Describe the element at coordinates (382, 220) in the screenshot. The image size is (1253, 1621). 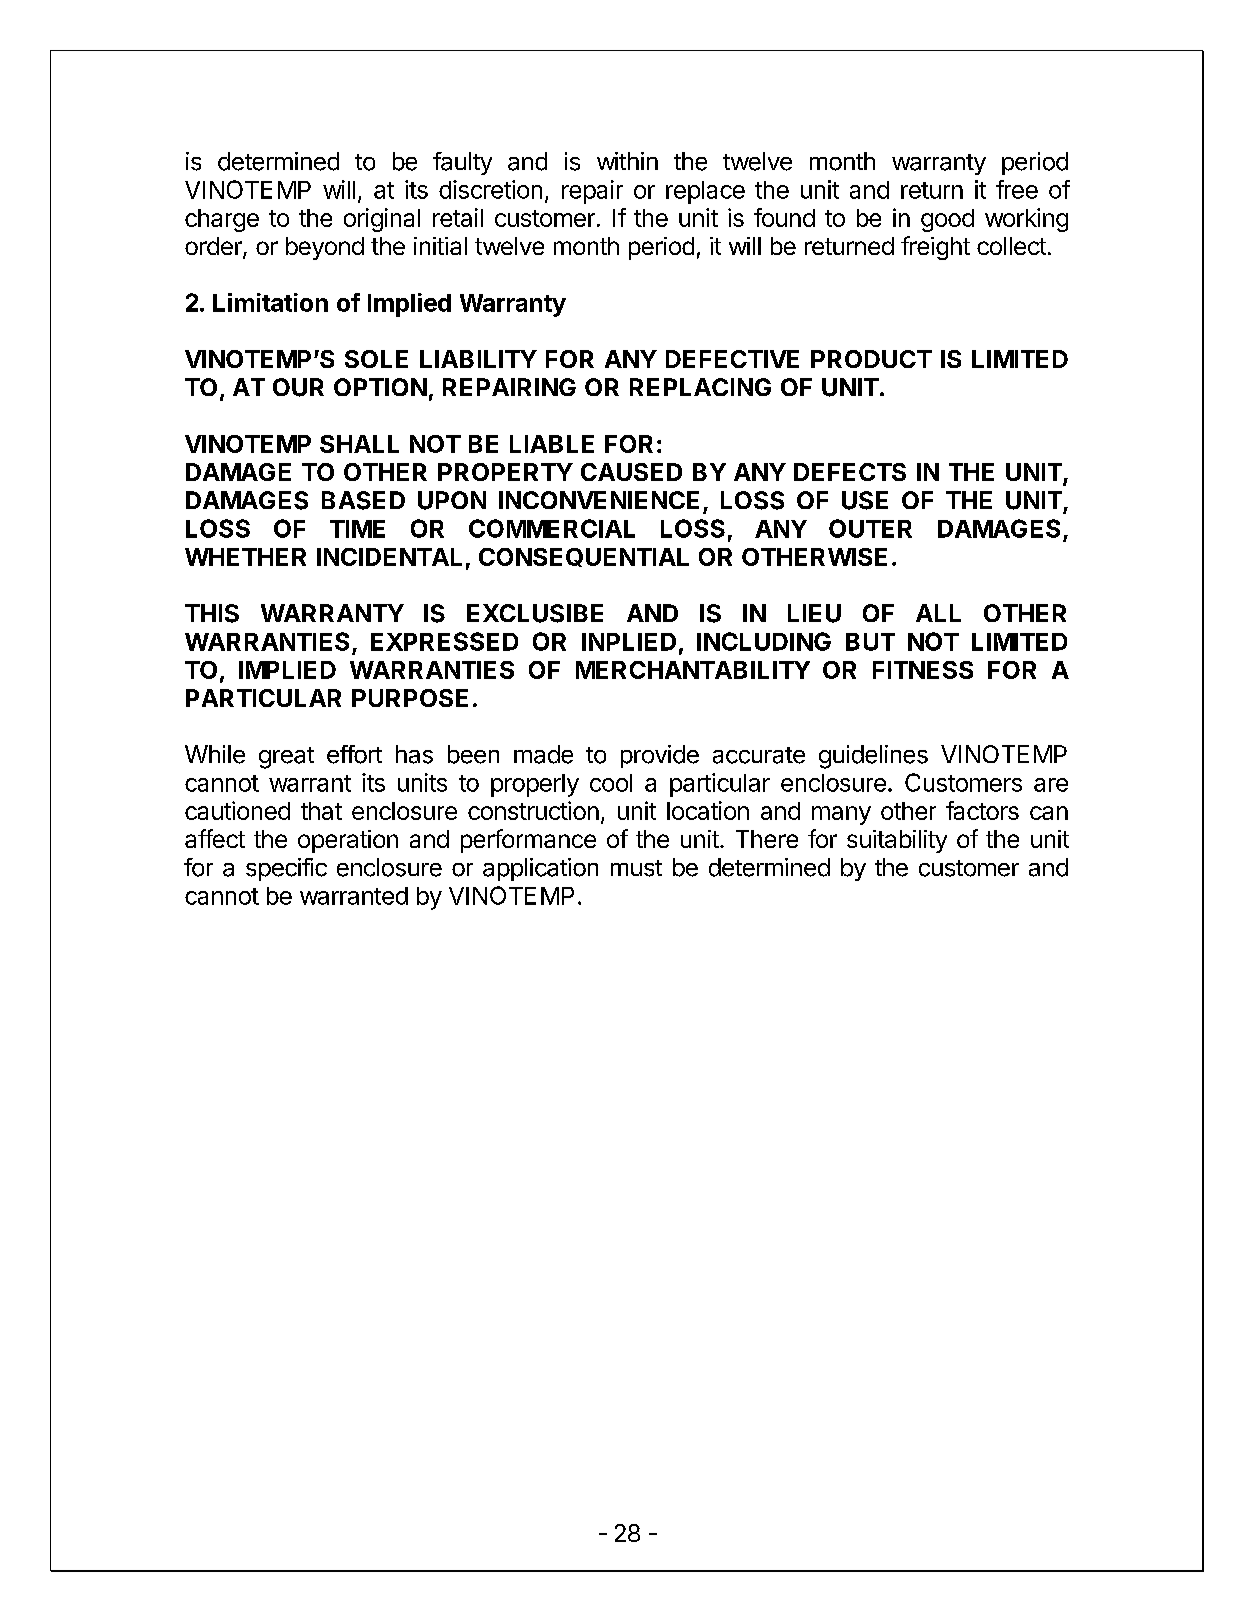
I see `original` at that location.
